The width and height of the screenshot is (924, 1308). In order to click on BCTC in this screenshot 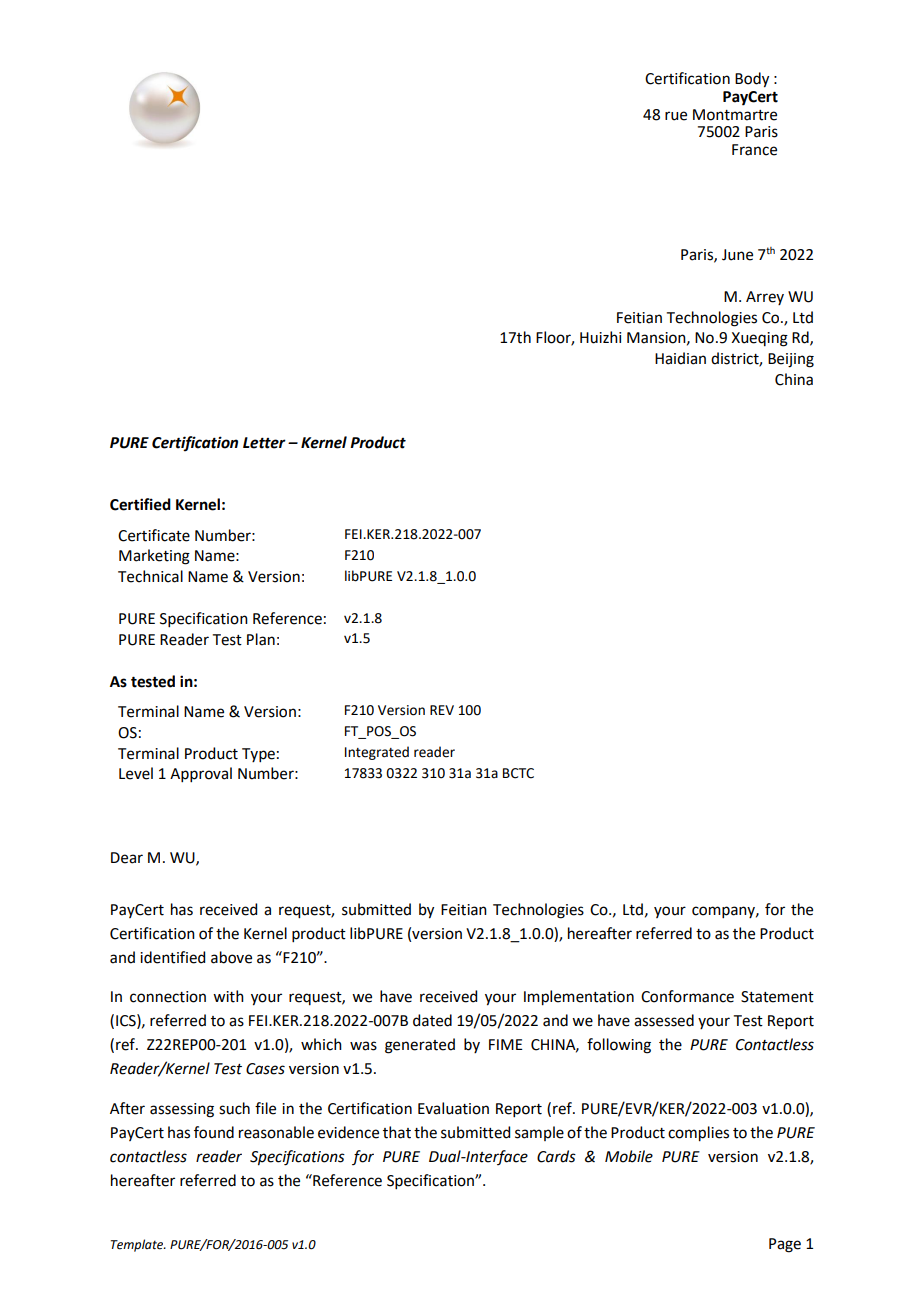, I will do `click(518, 773)`.
